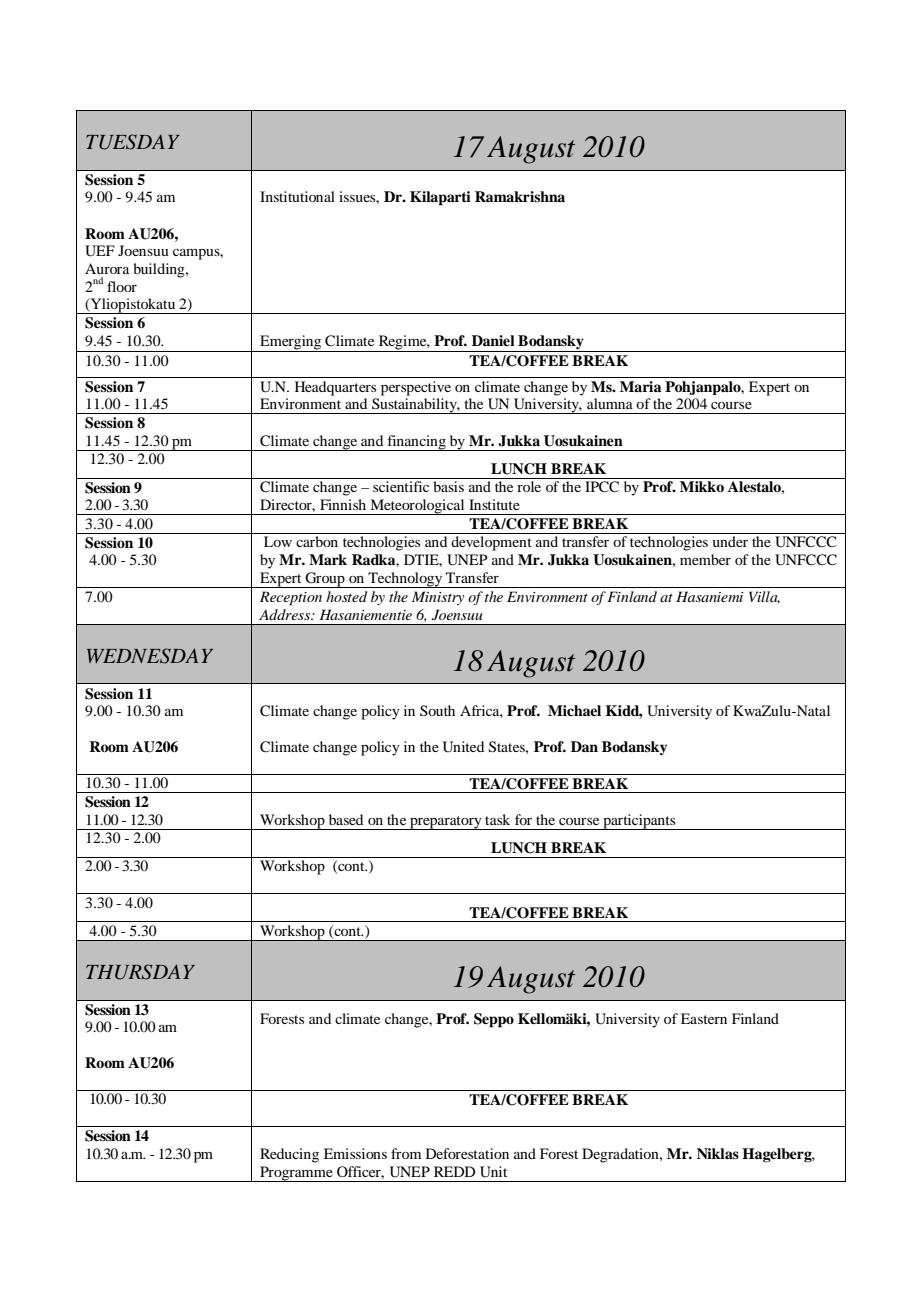  What do you see at coordinates (406, 1153) in the image?
I see `from` at bounding box center [406, 1153].
